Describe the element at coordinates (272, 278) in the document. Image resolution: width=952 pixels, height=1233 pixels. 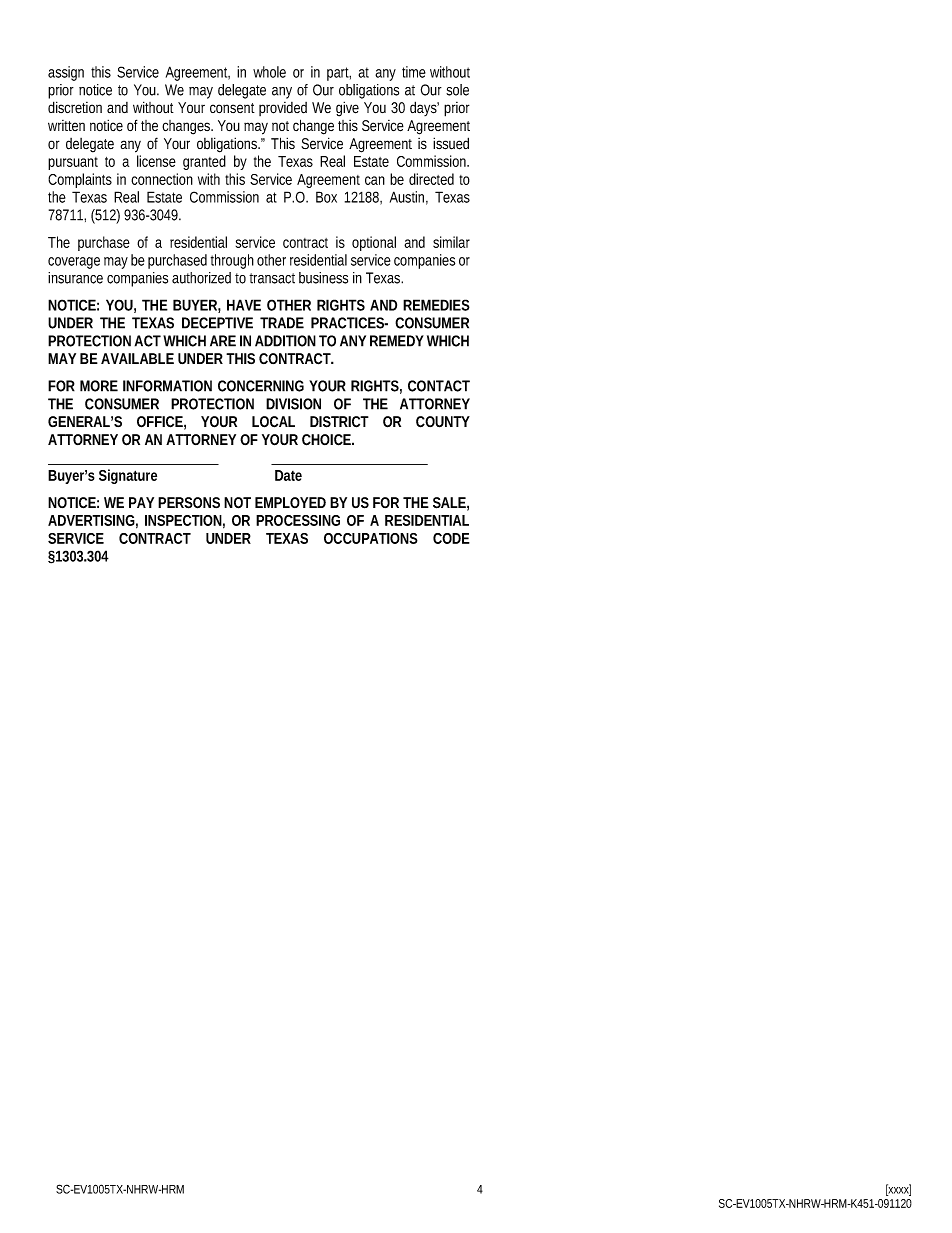
I see `transact` at that location.
